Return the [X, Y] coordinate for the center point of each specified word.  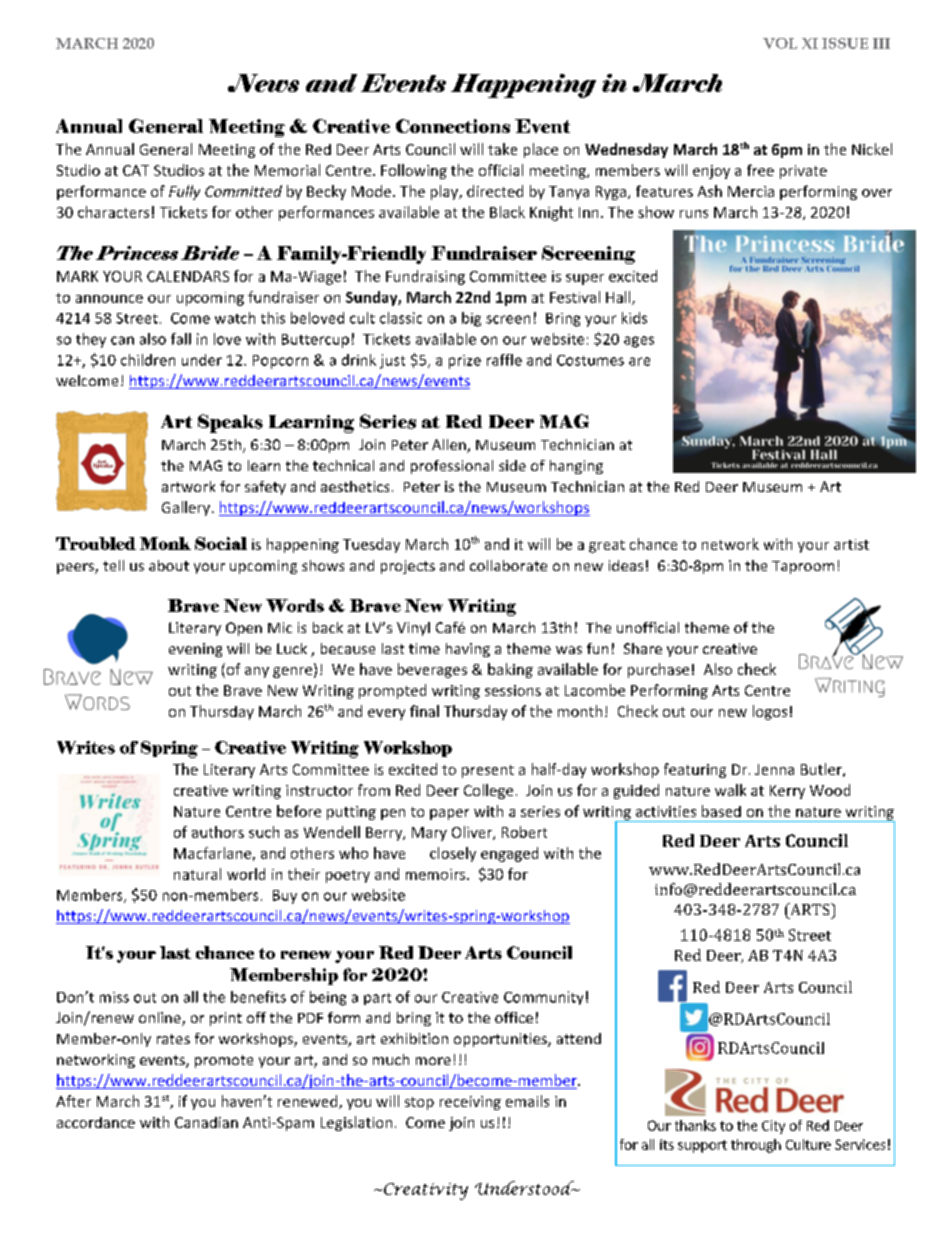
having [468, 650]
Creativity [426, 1191]
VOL [780, 43]
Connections [453, 126]
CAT [136, 170]
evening [195, 650]
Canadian [206, 1122]
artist [851, 544]
